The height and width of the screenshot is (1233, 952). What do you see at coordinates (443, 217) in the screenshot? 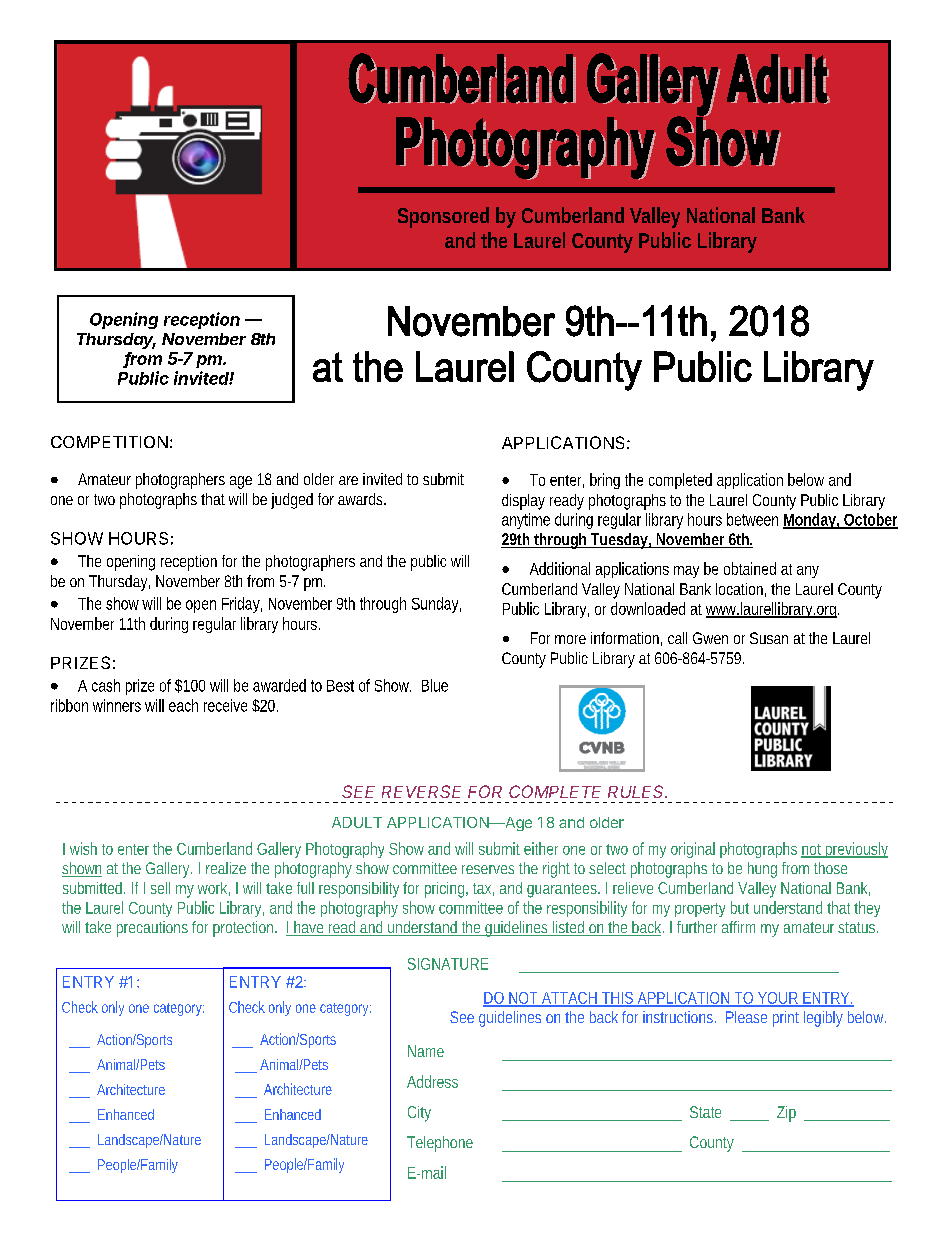
I see `Sponsored` at bounding box center [443, 217].
